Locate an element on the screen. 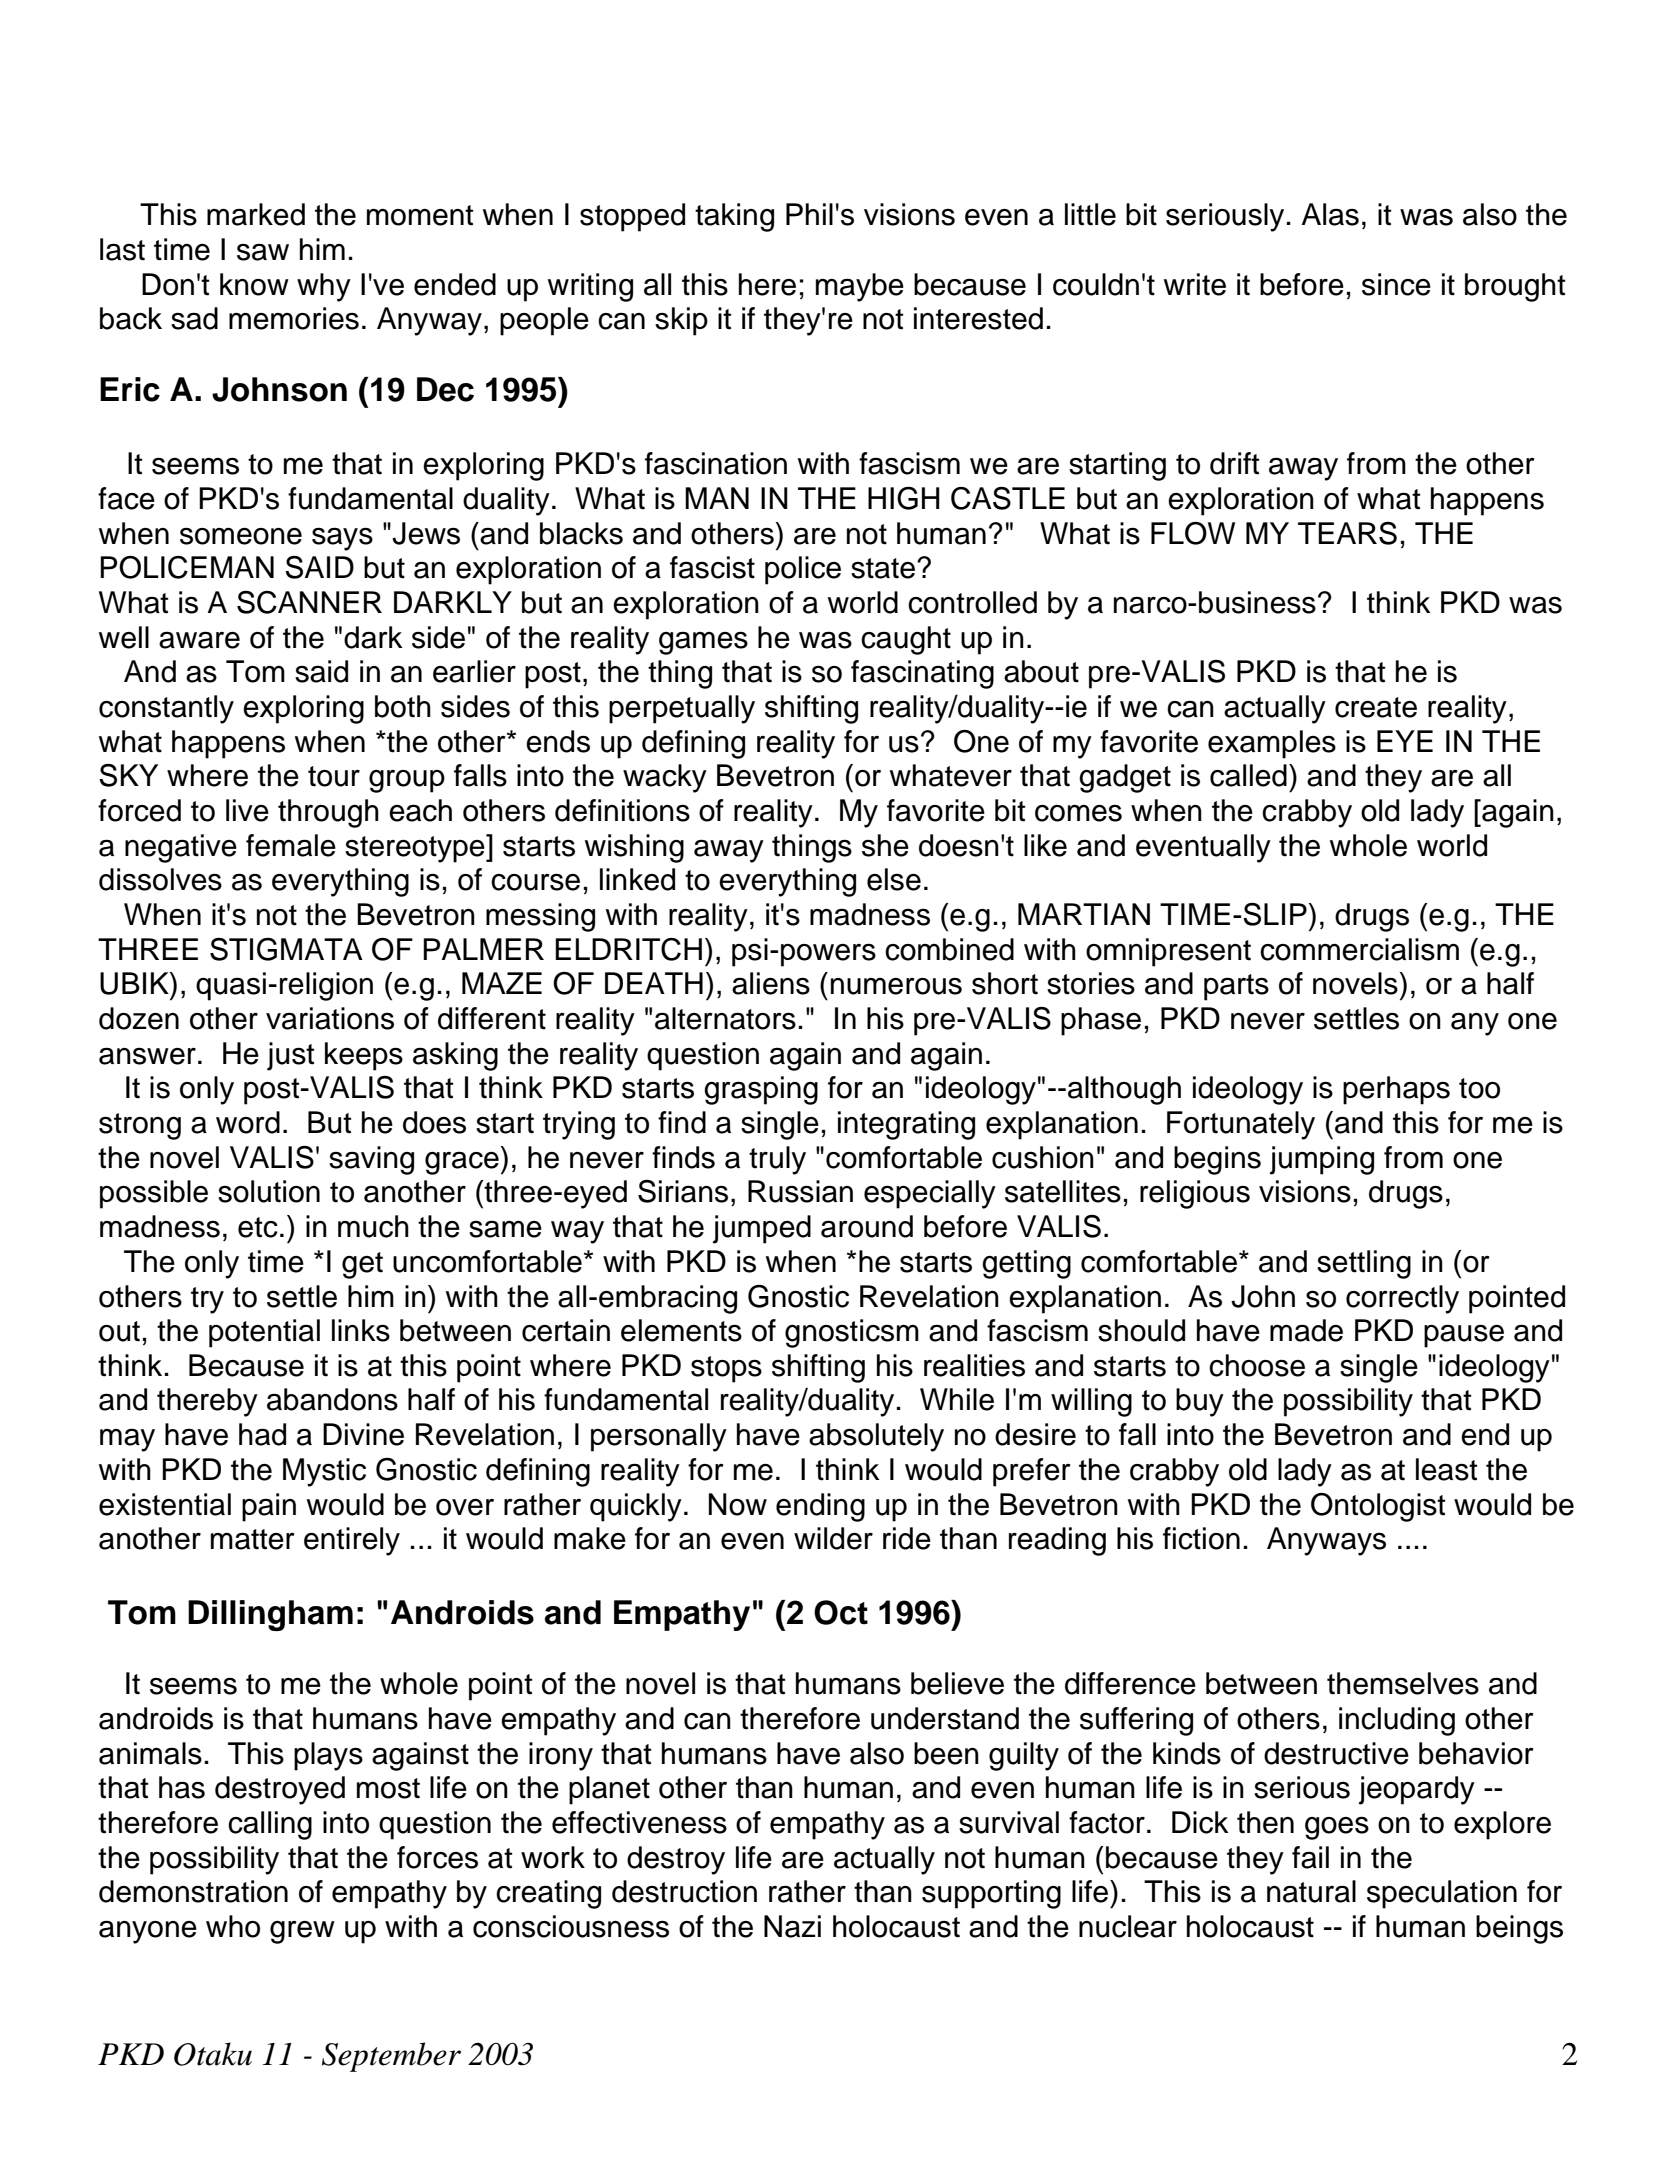 The height and width of the screenshot is (2171, 1677). destruction is located at coordinates (684, 1891).
